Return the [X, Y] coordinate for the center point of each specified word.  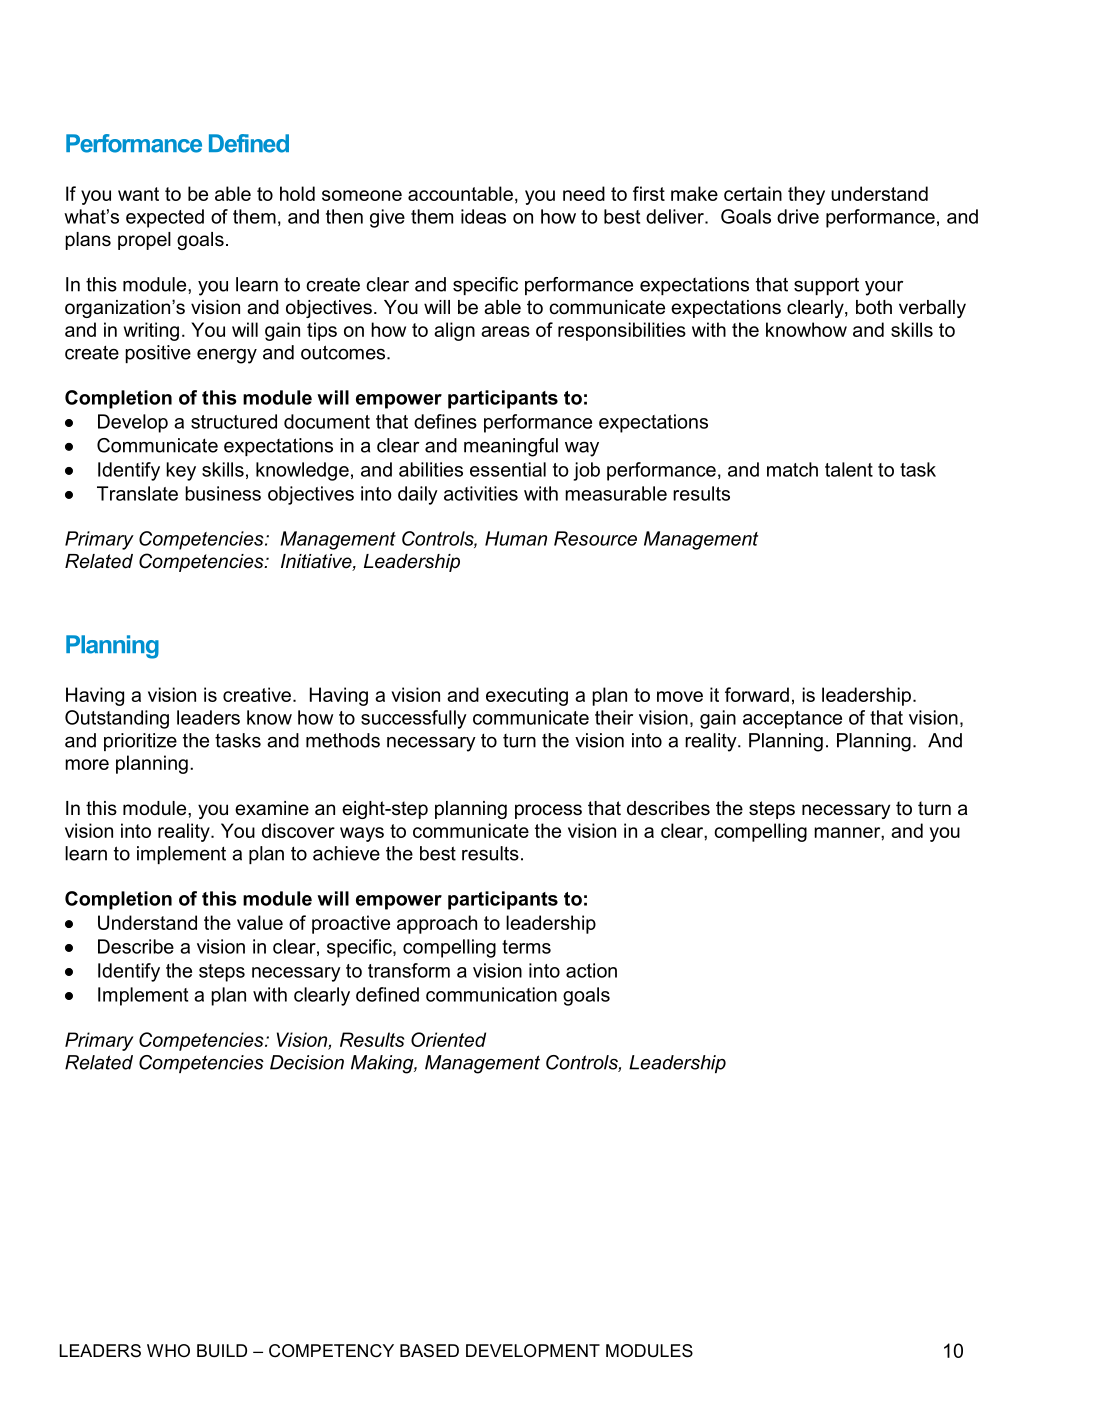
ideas [483, 216]
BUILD [222, 1350]
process [548, 811]
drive [798, 216]
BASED [429, 1350]
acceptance [792, 720]
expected [165, 218]
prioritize [140, 742]
